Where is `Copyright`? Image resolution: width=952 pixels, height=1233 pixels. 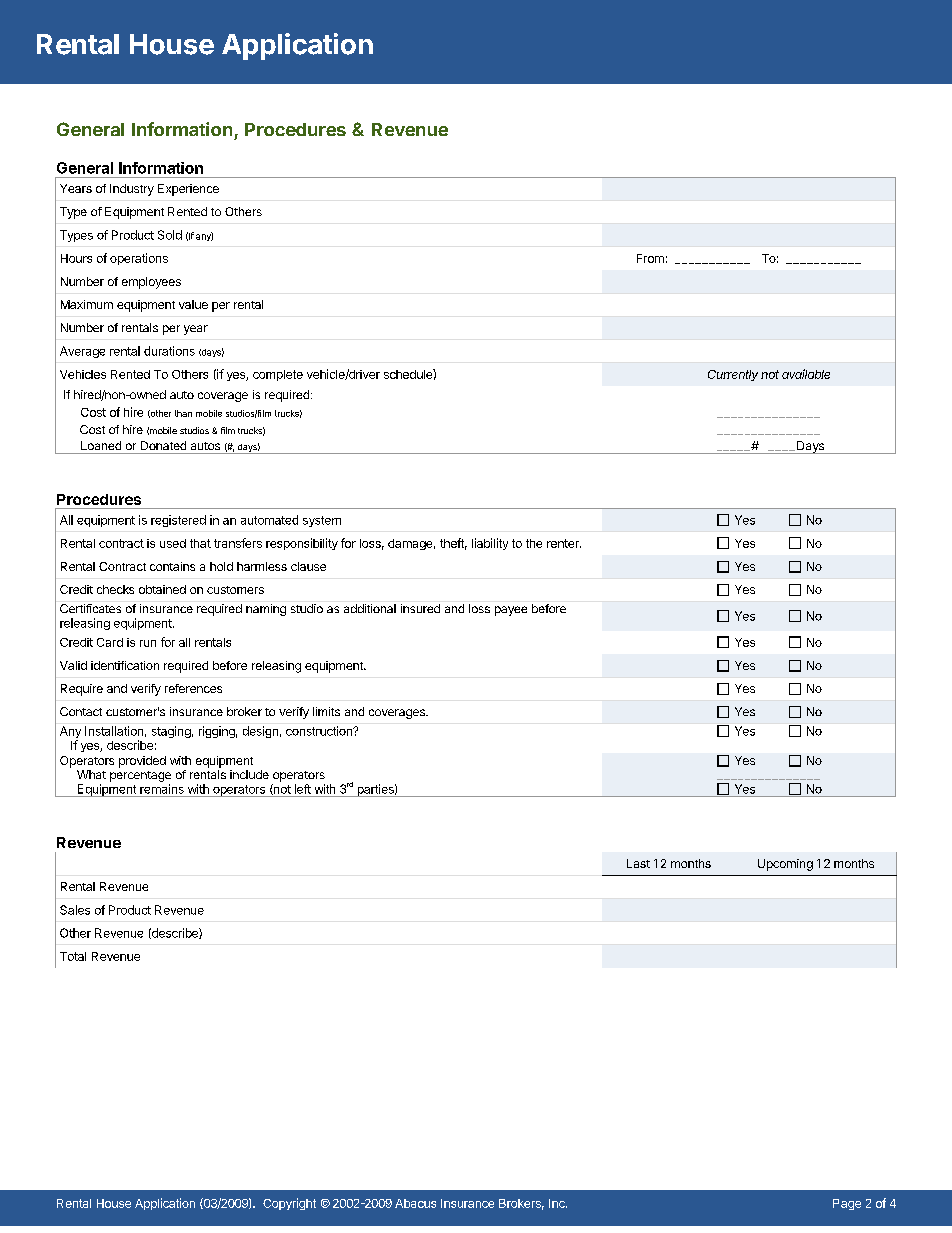
Copyright is located at coordinates (289, 1204).
